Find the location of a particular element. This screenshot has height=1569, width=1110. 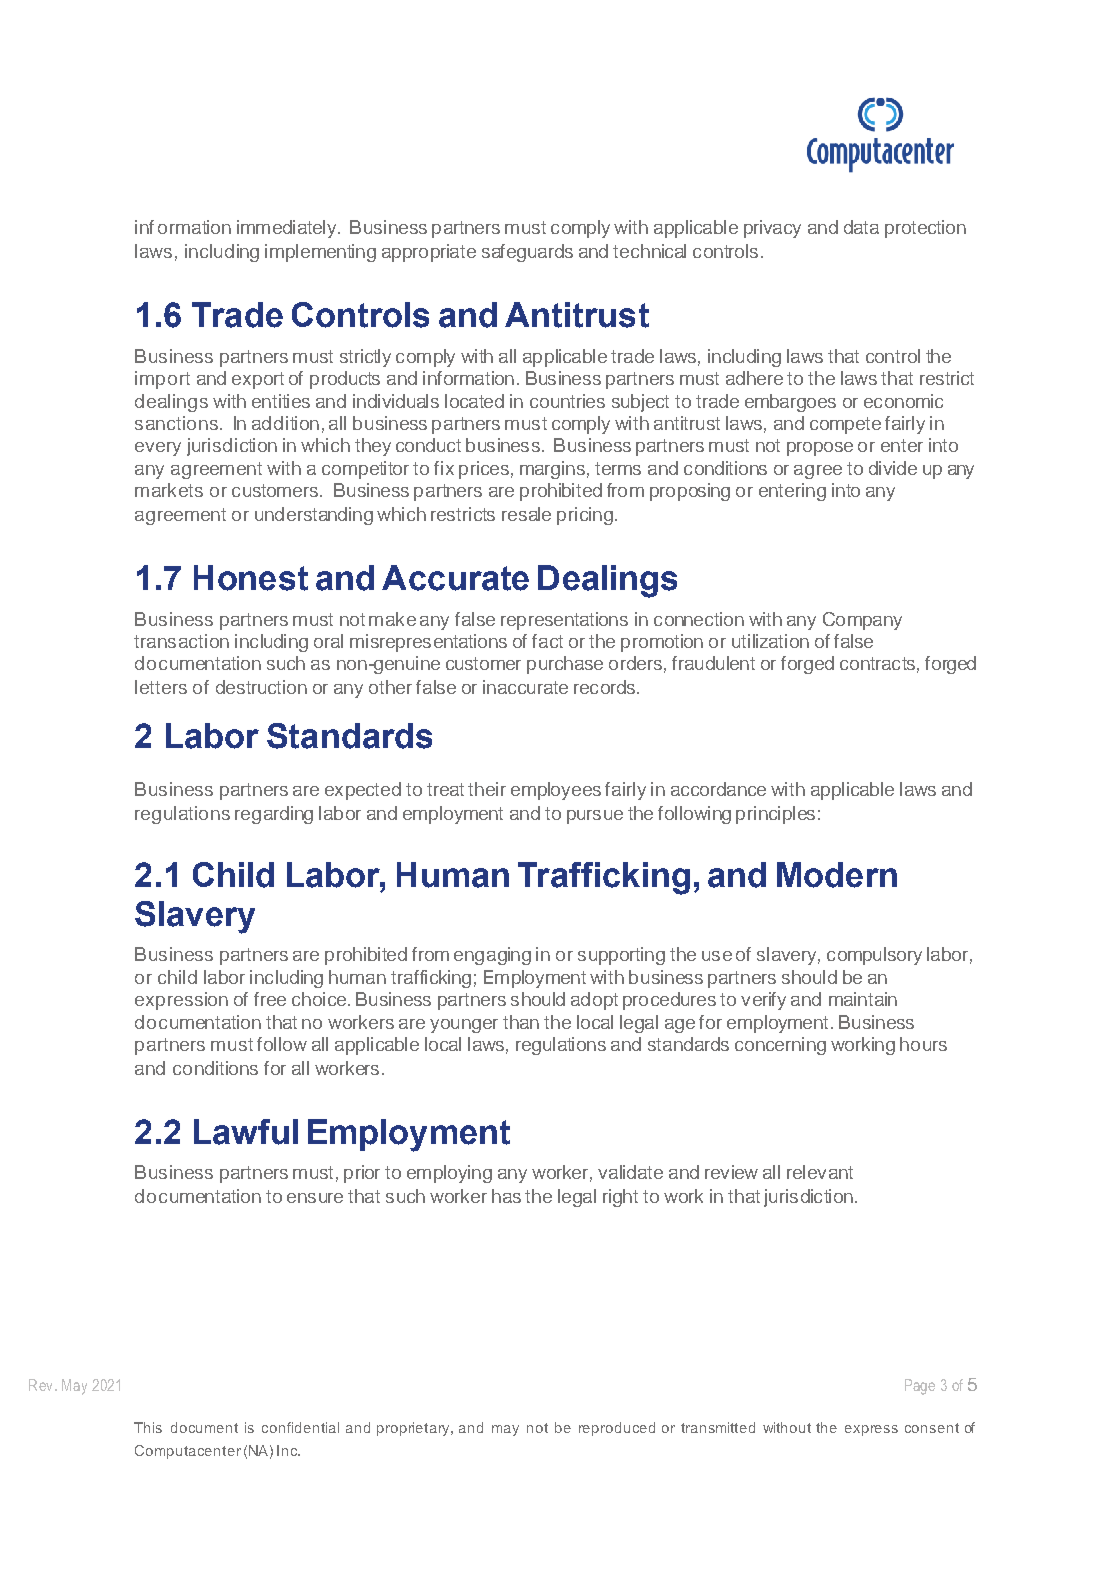

transaction is located at coordinates (181, 641).
